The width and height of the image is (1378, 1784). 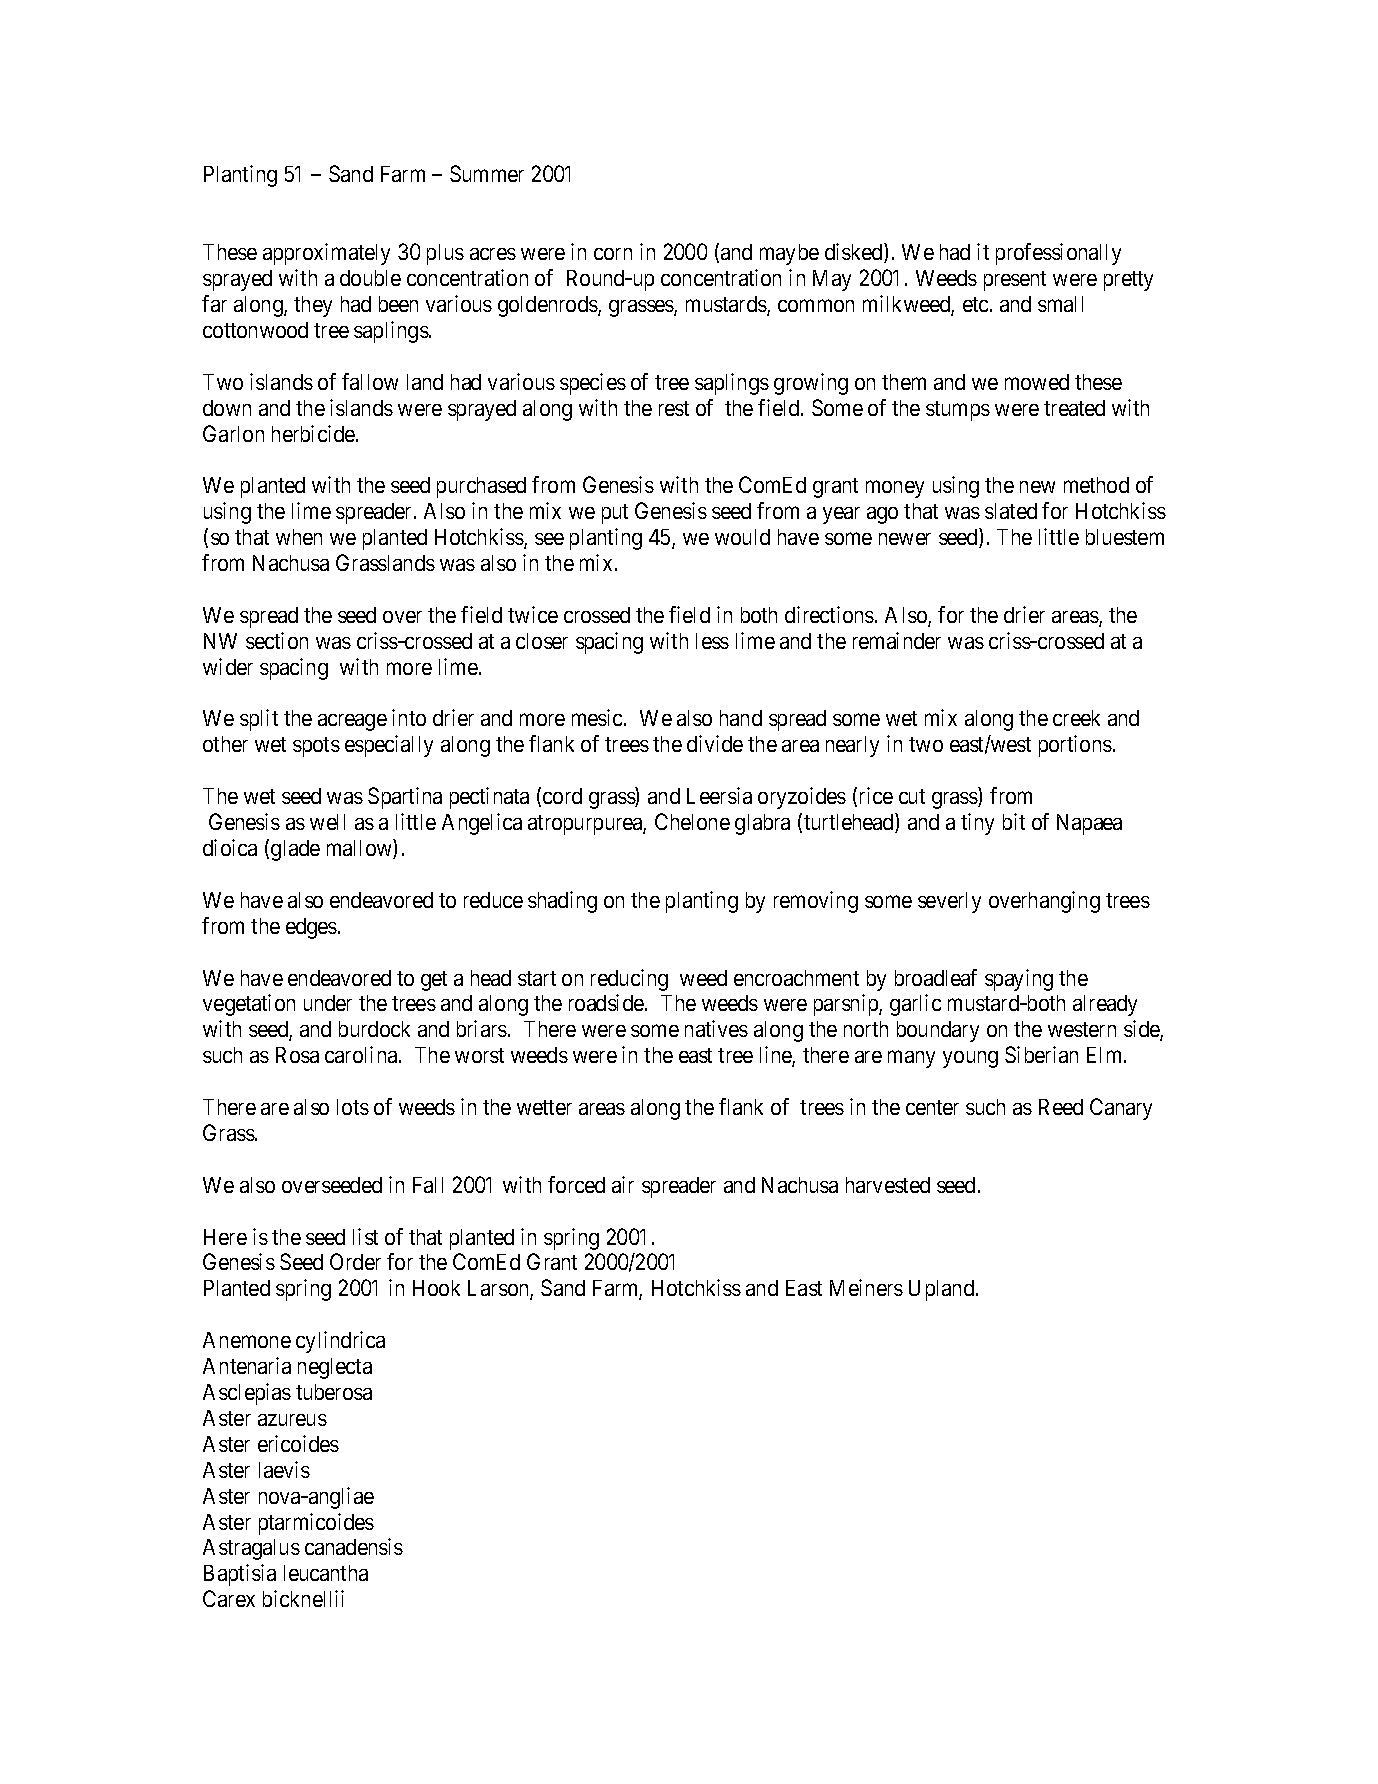 I want to click on harvested, so click(x=888, y=1185).
